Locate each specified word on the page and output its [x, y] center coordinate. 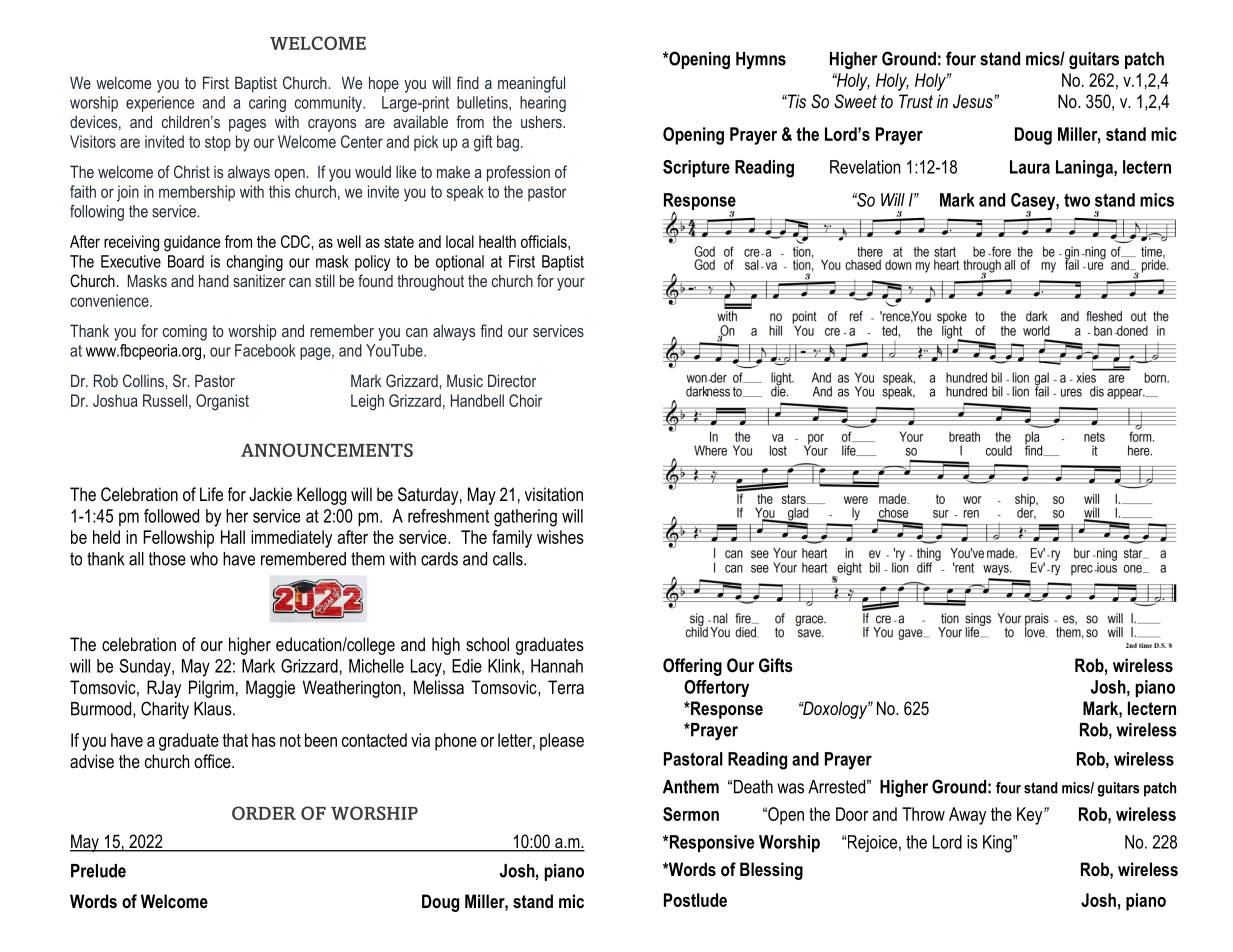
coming [185, 332]
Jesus [974, 101]
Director [512, 380]
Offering [692, 667]
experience [160, 104]
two [1077, 200]
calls [509, 559]
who [204, 559]
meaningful [531, 84]
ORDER [264, 813]
